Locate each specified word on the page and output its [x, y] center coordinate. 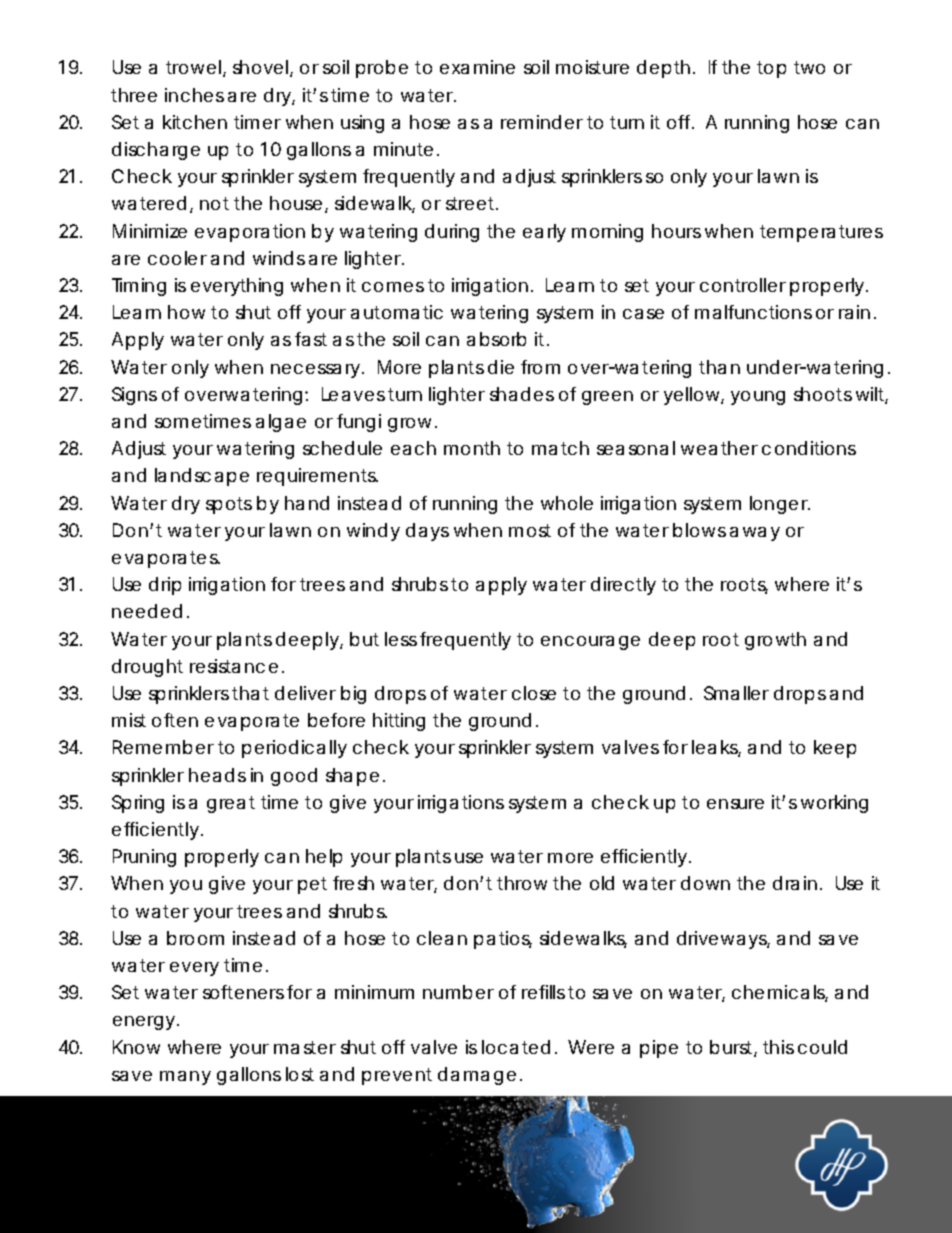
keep [835, 749]
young [758, 398]
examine [477, 67]
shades [522, 394]
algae [281, 423]
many [185, 1078]
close [534, 693]
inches [194, 95]
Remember [163, 747]
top [771, 69]
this [778, 1047]
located [516, 1047]
